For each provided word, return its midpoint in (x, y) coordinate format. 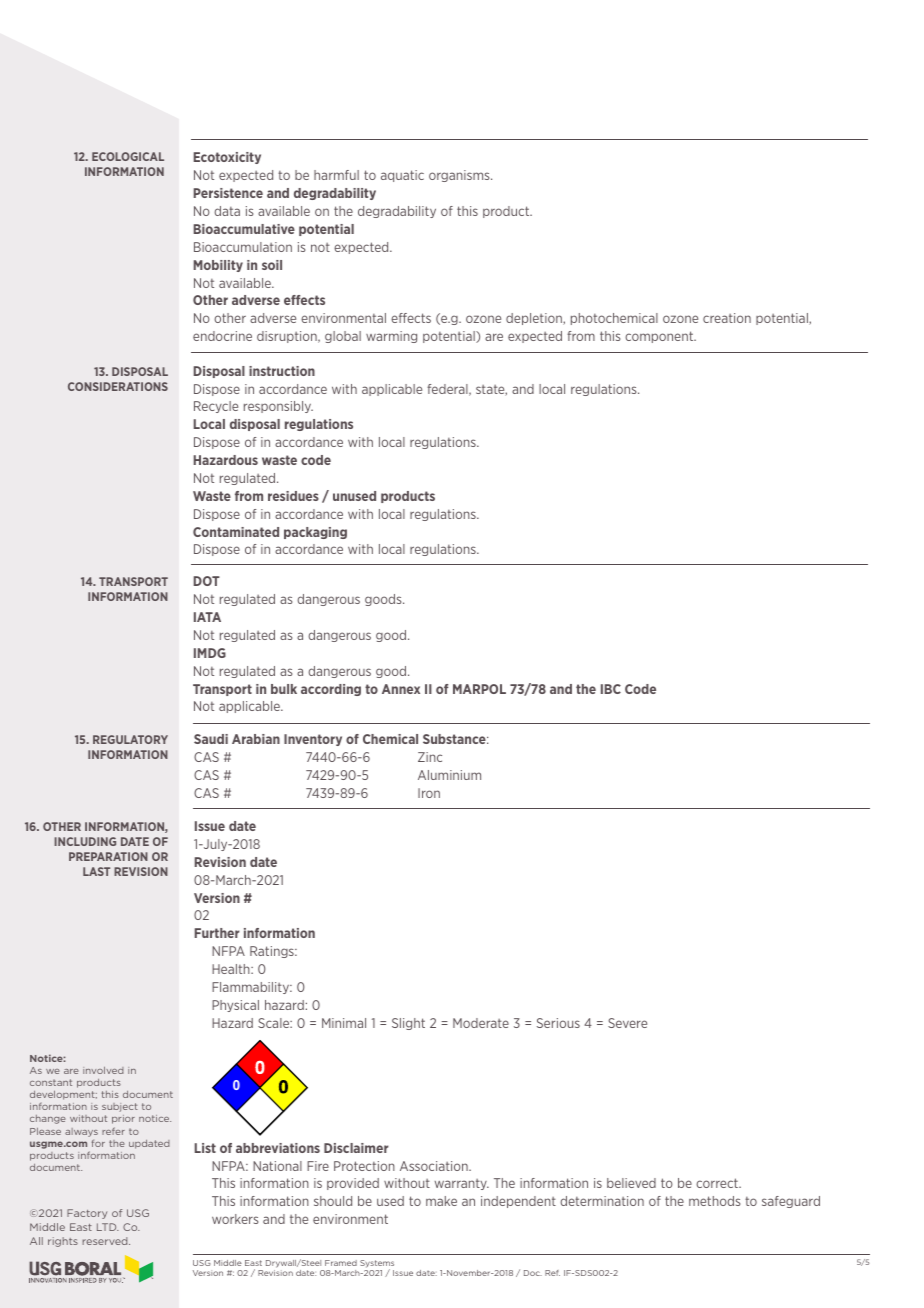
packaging (315, 533)
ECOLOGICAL (128, 156)
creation (727, 318)
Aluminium (449, 775)
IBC (611, 689)
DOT (207, 581)
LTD (108, 1227)
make (441, 1201)
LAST (96, 871)
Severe (627, 1023)
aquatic (402, 176)
